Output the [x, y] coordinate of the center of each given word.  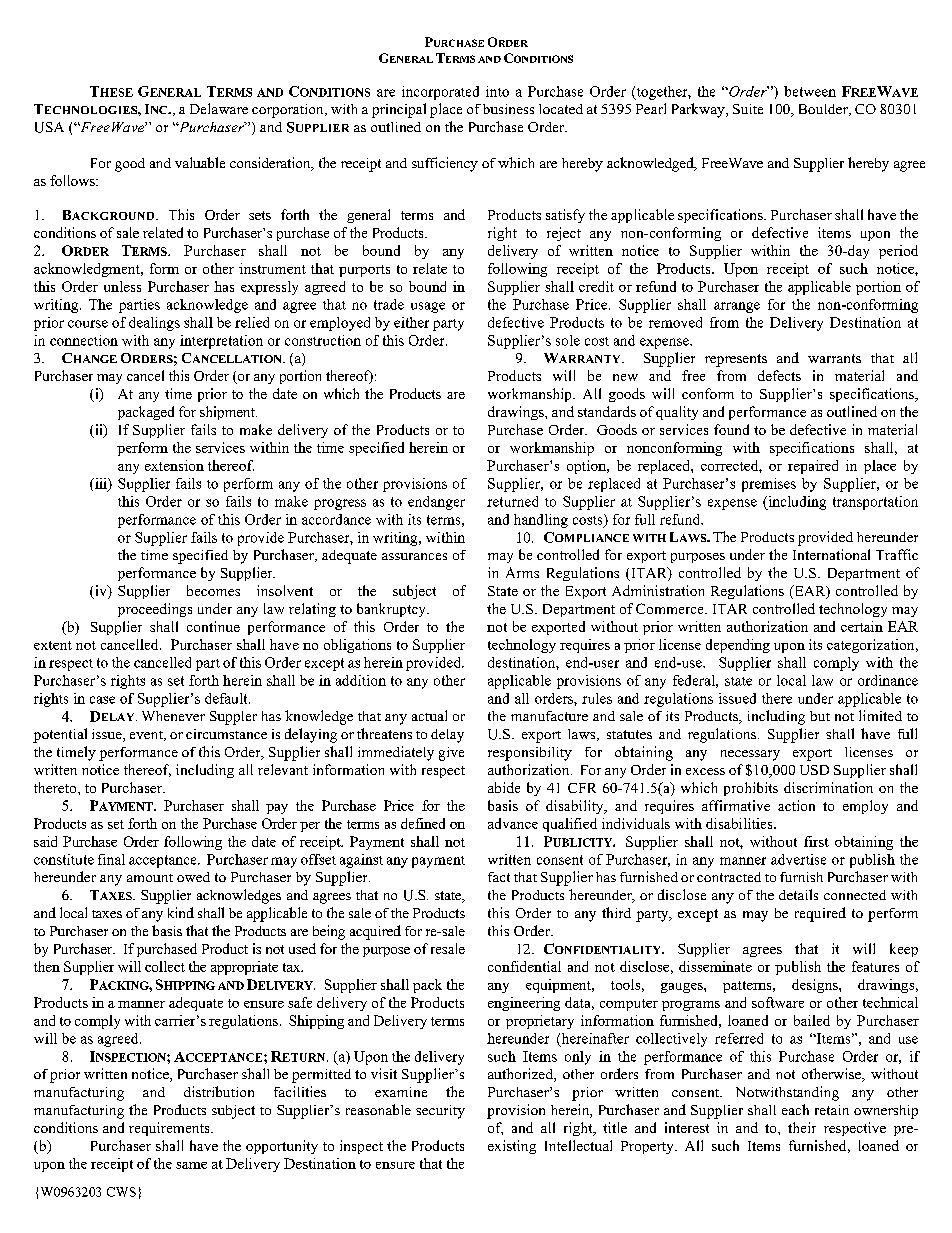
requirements [170, 1129]
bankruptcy [392, 610]
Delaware [219, 108]
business [508, 109]
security [440, 1112]
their [802, 1127]
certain [862, 626]
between [810, 91]
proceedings [155, 610]
